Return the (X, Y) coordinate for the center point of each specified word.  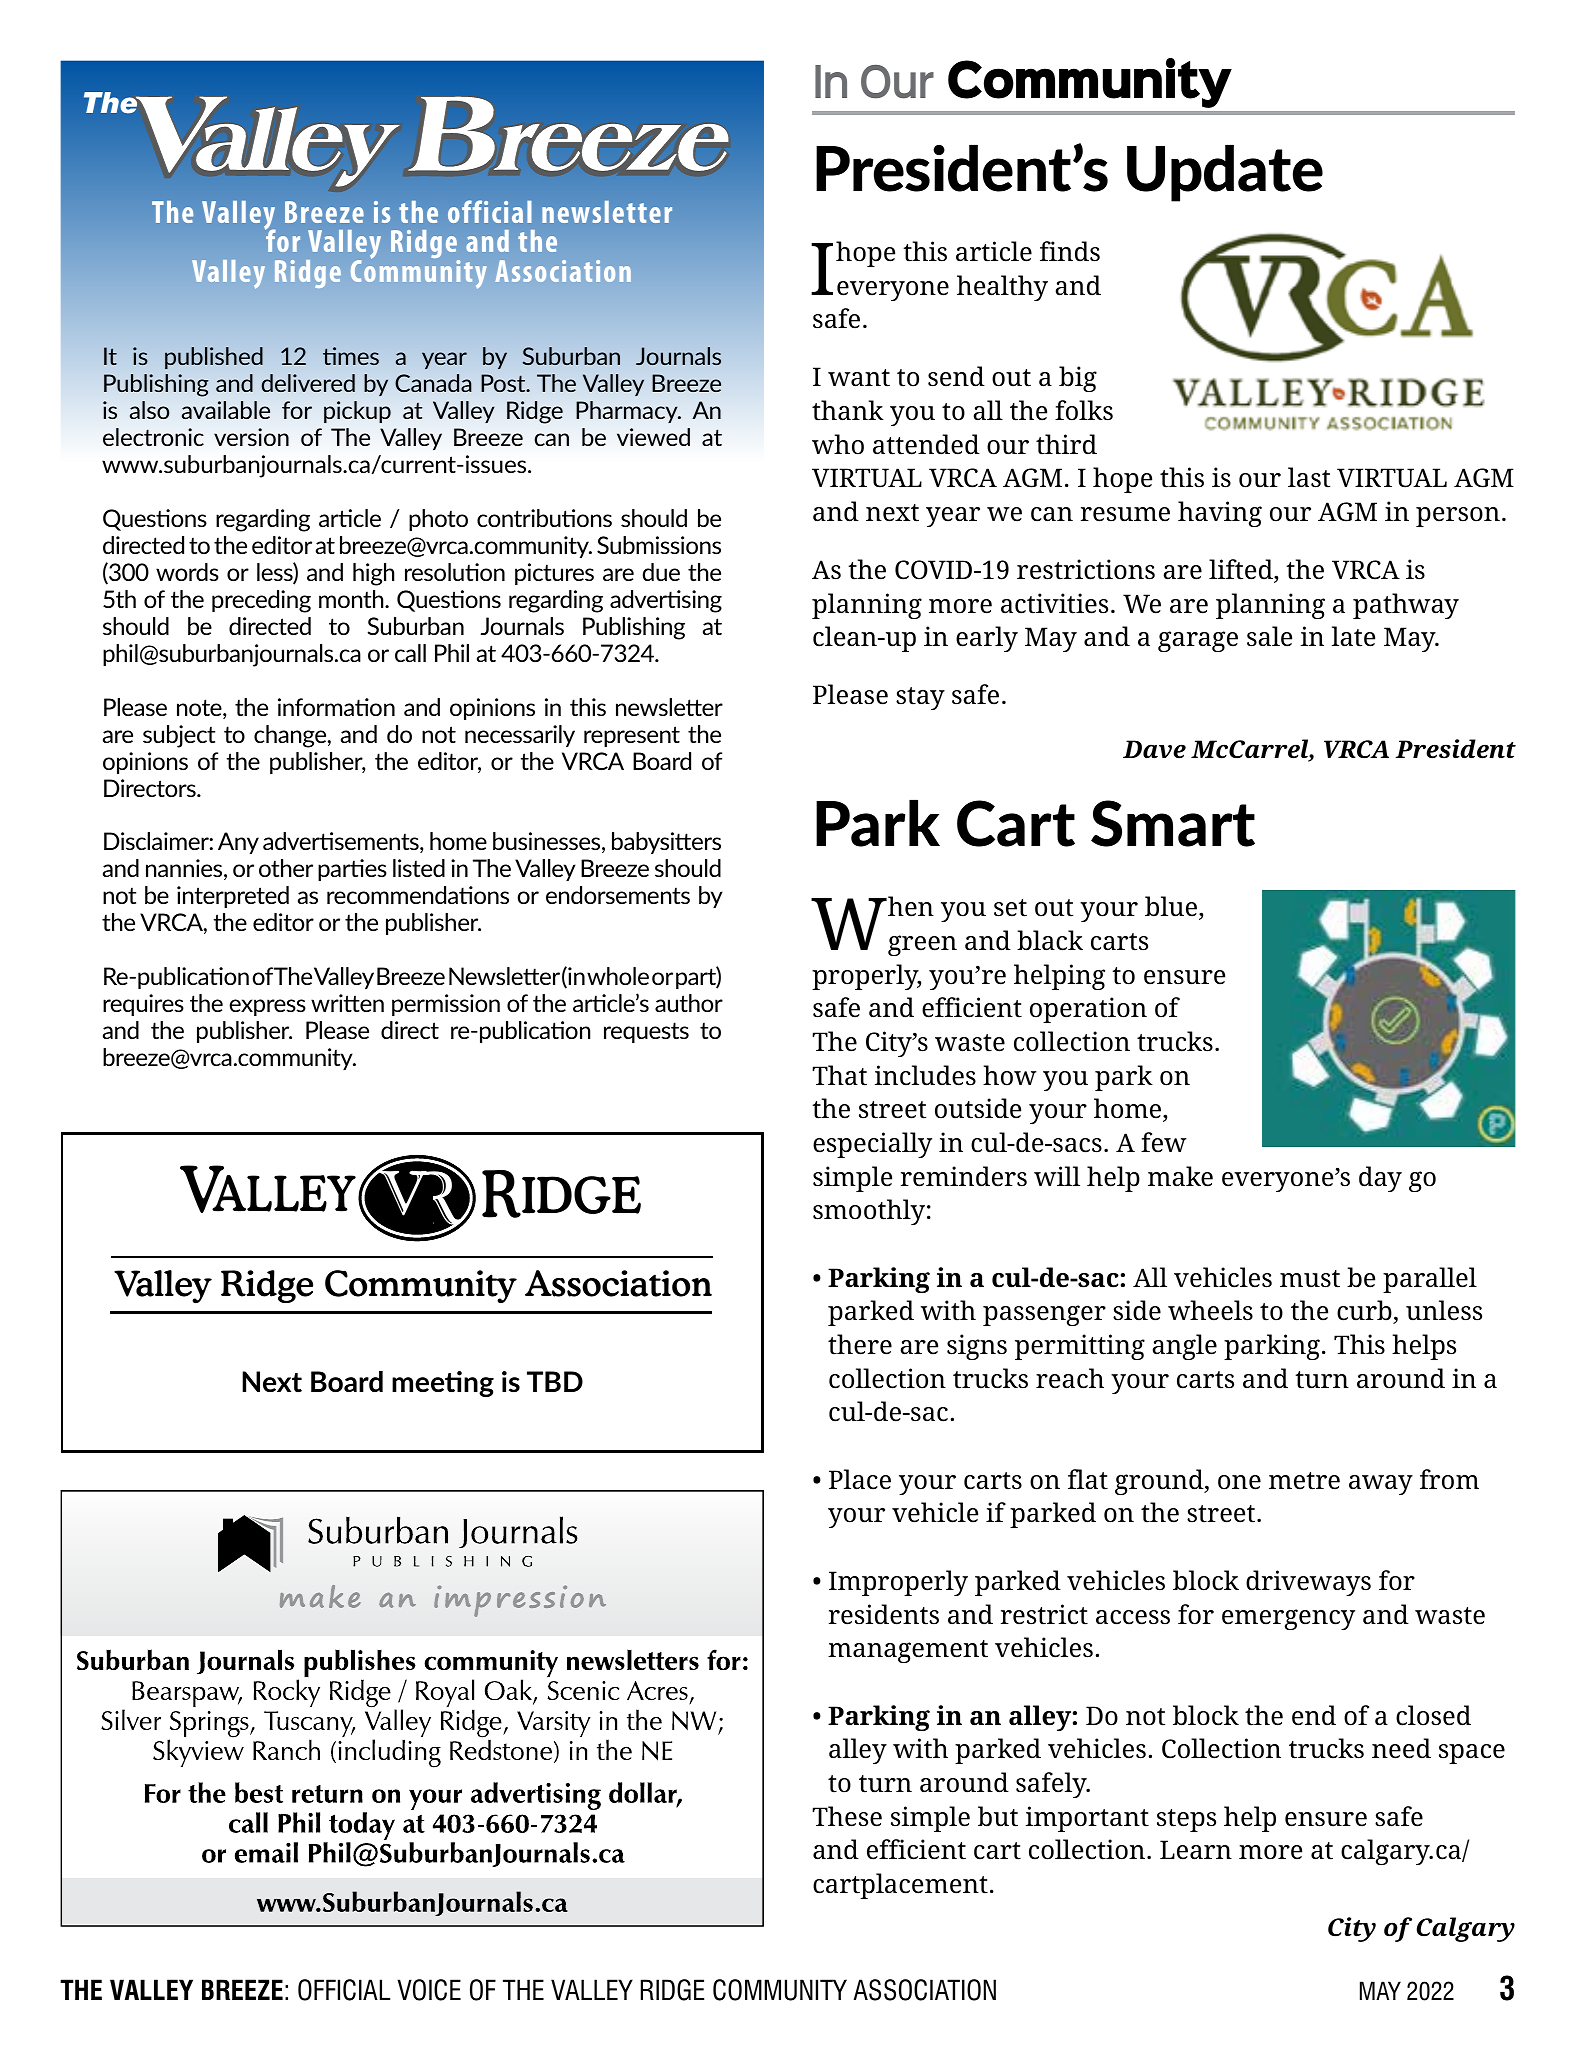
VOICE (429, 1990)
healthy (1002, 288)
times (351, 356)
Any (238, 843)
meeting (443, 1384)
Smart (1173, 823)
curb (1365, 1312)
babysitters (666, 843)
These (847, 1816)
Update (1225, 173)
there (860, 1344)
